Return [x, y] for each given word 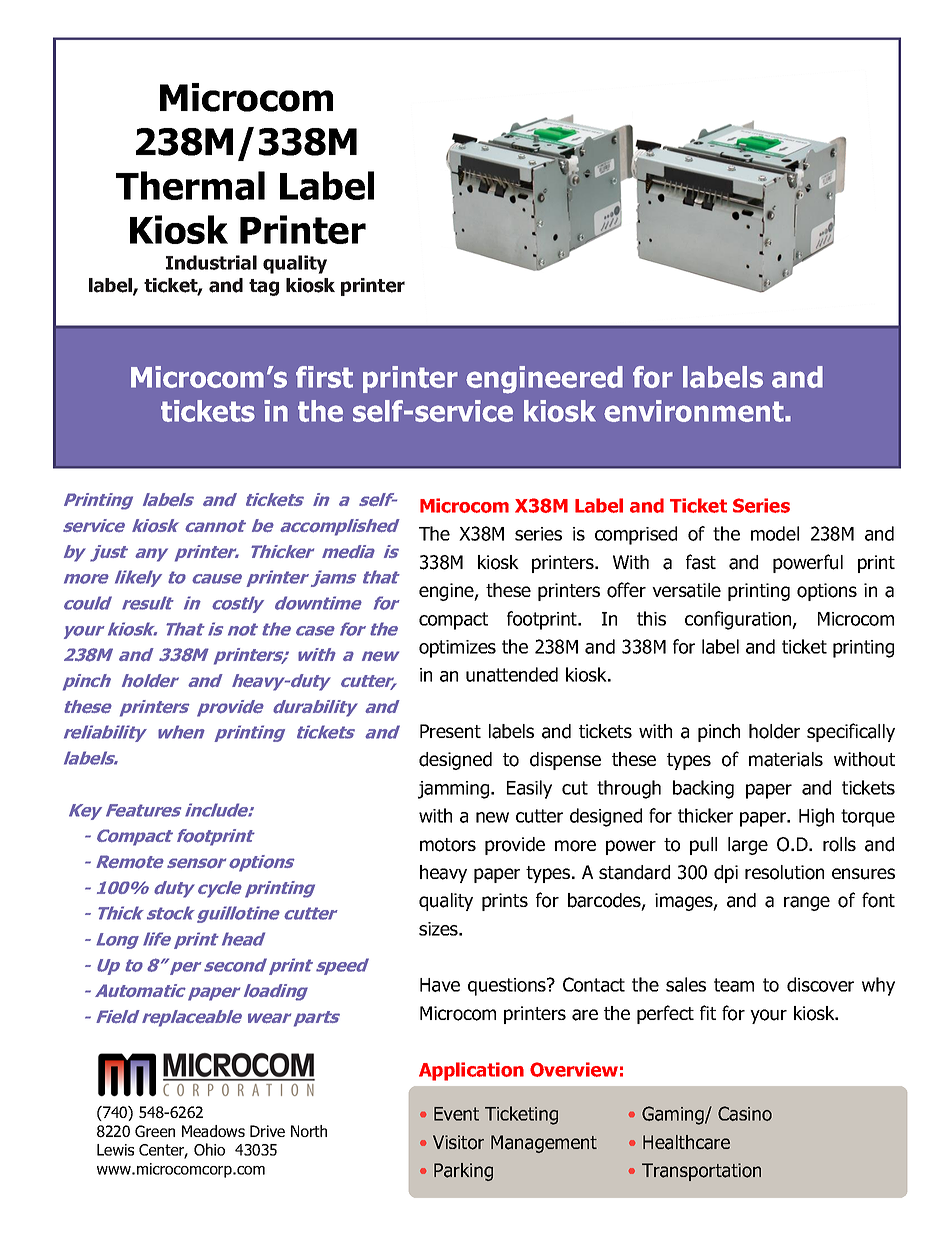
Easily [529, 789]
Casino [745, 1113]
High [816, 817]
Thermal [190, 185]
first [324, 377]
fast [701, 562]
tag [264, 287]
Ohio [209, 1149]
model [775, 533]
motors [448, 845]
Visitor [458, 1142]
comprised [636, 535]
